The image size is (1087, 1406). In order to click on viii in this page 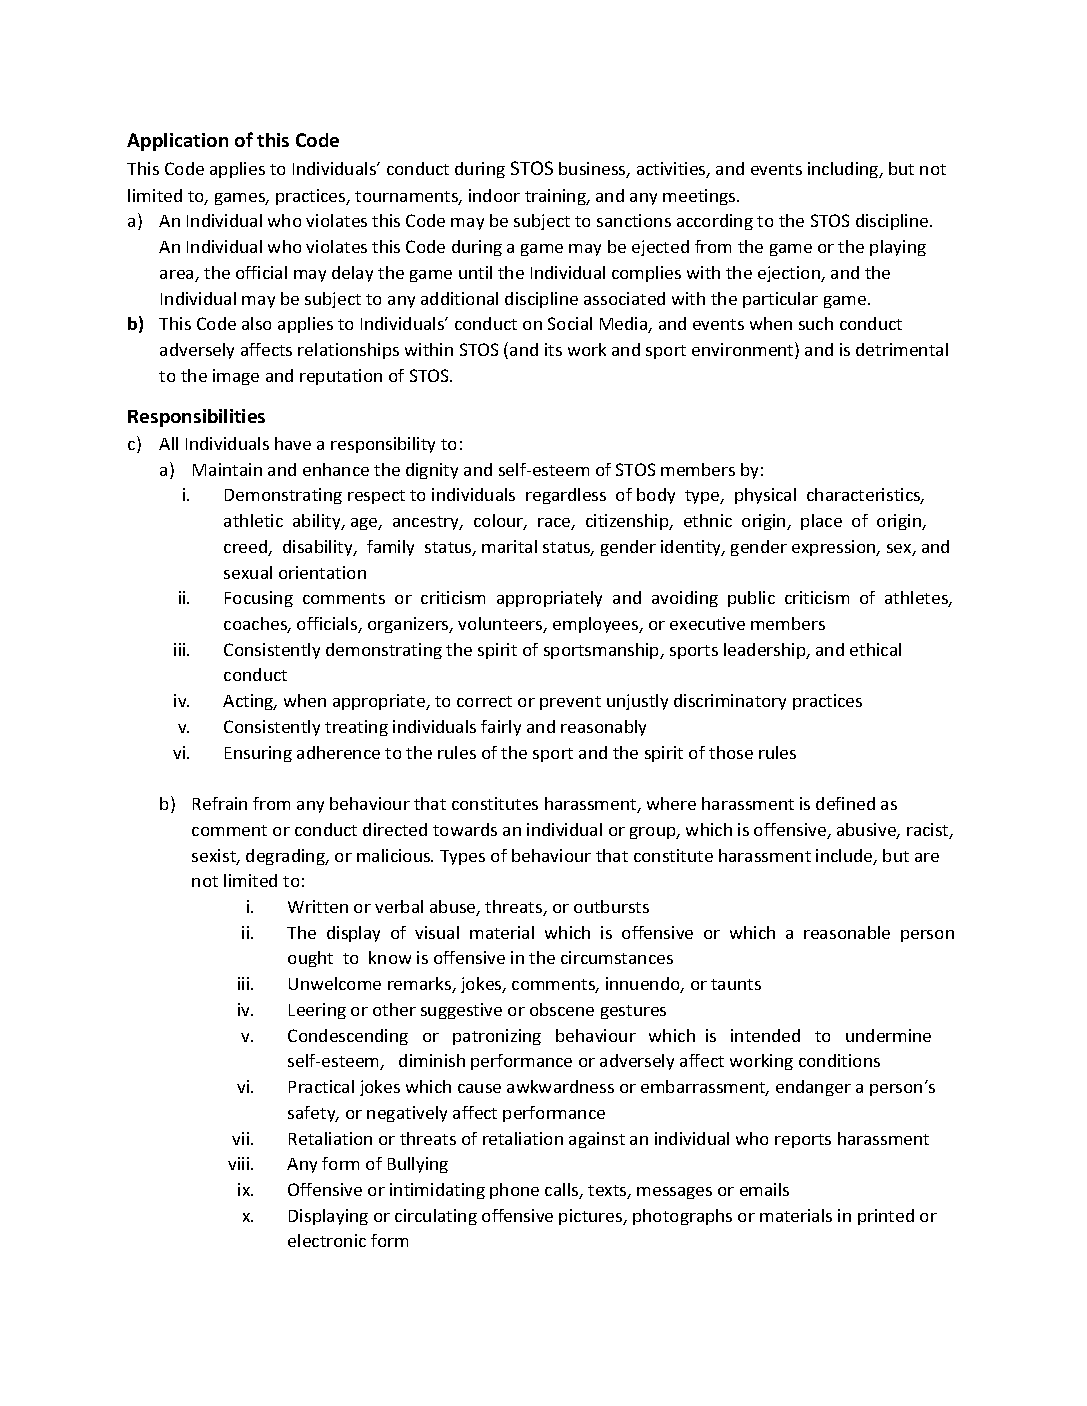, I will do `click(240, 1163)`.
